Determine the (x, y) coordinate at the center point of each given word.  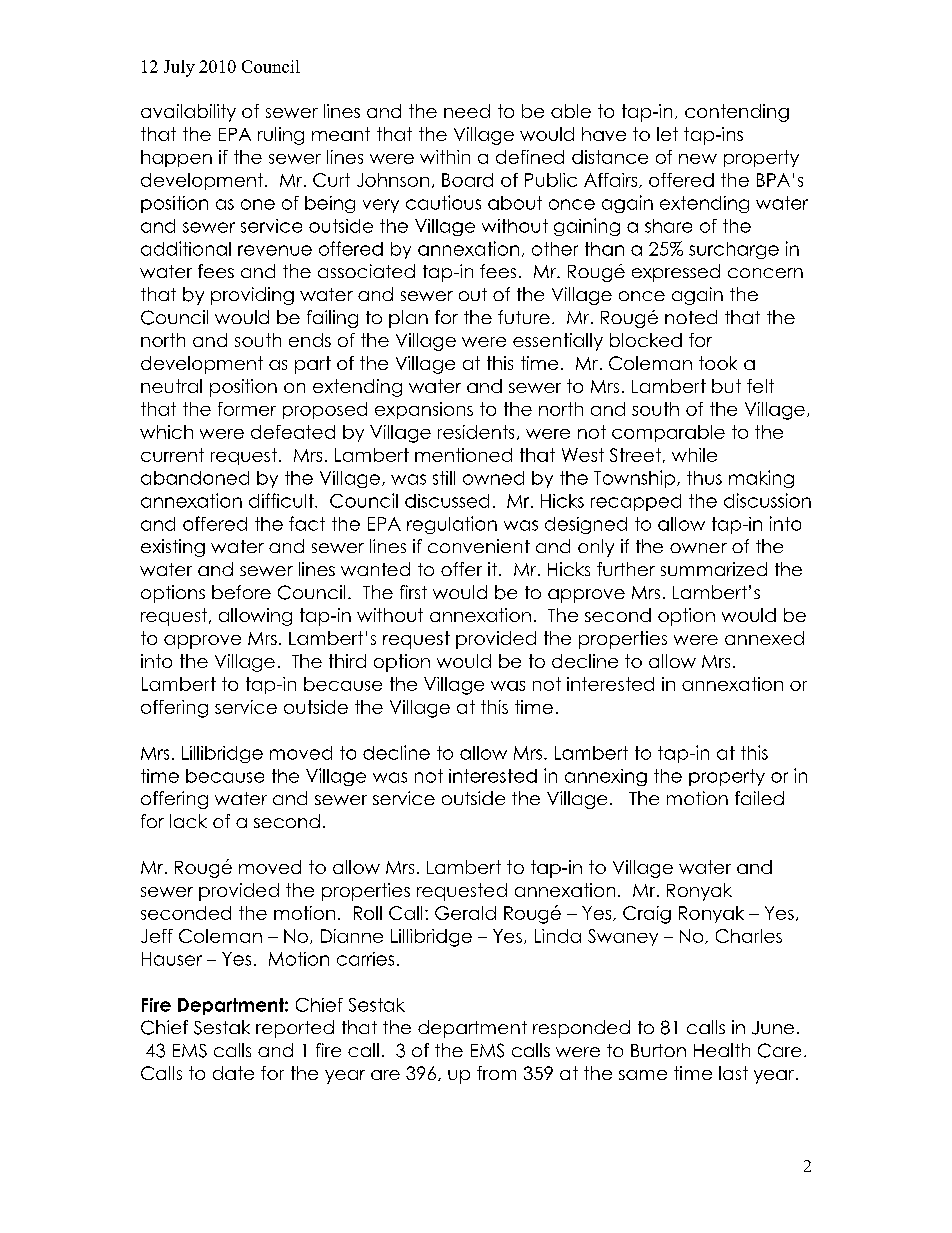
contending (737, 113)
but (726, 386)
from (496, 1073)
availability (188, 113)
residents (476, 432)
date (233, 1073)
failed (759, 798)
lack (188, 821)
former (247, 409)
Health (722, 1050)
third (347, 661)
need (467, 111)
